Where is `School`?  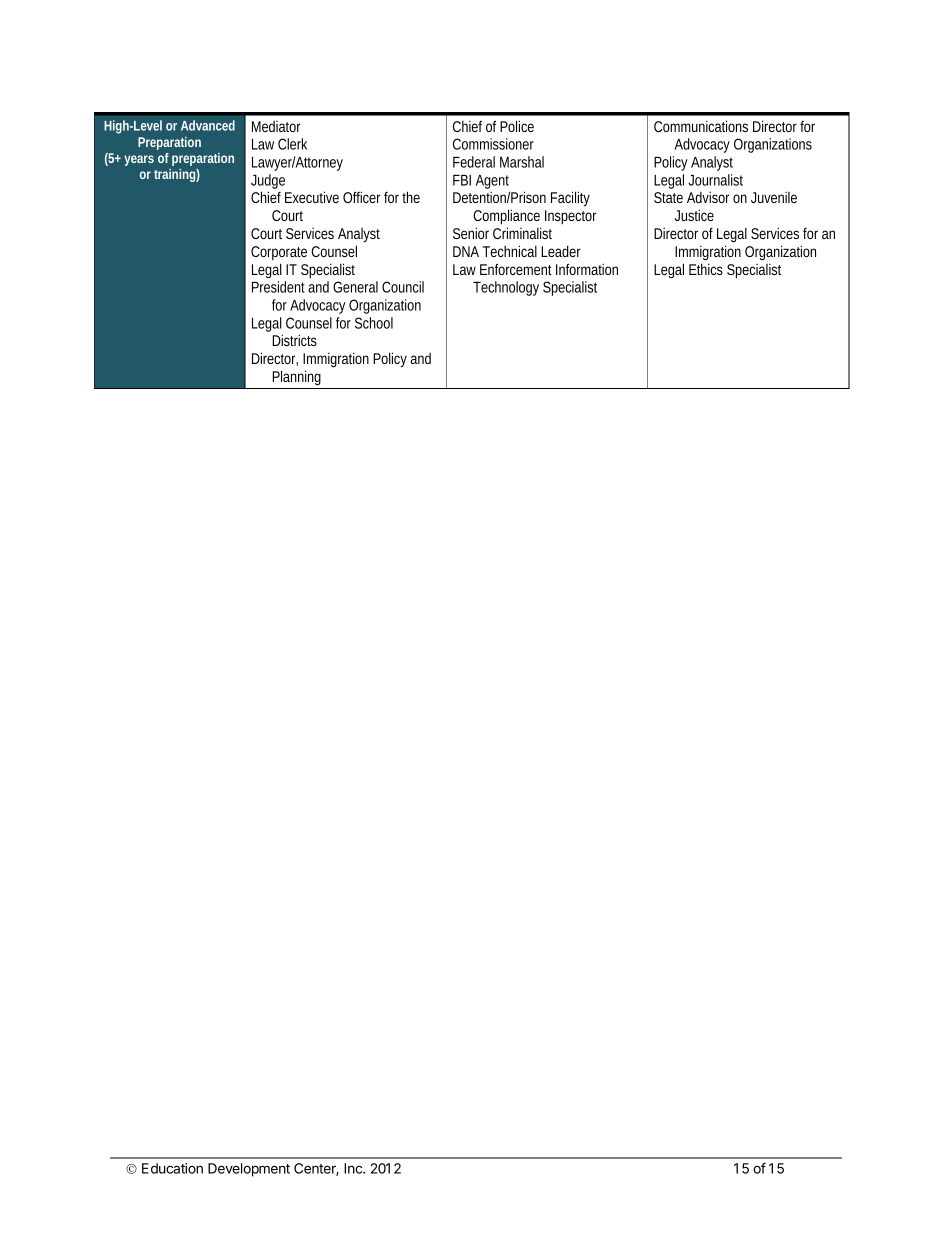 School is located at coordinates (374, 323).
